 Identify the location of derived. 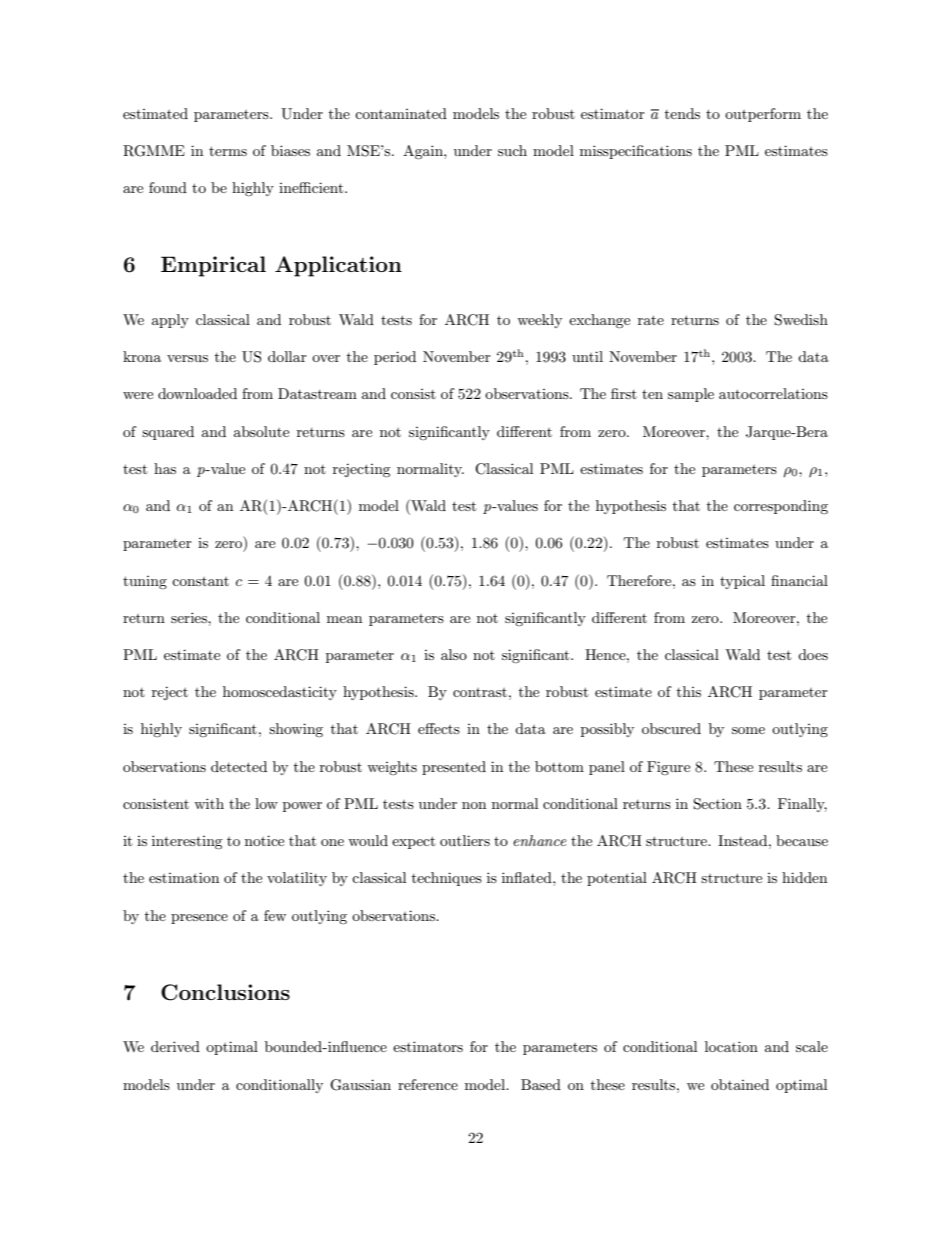
(175, 1046).
